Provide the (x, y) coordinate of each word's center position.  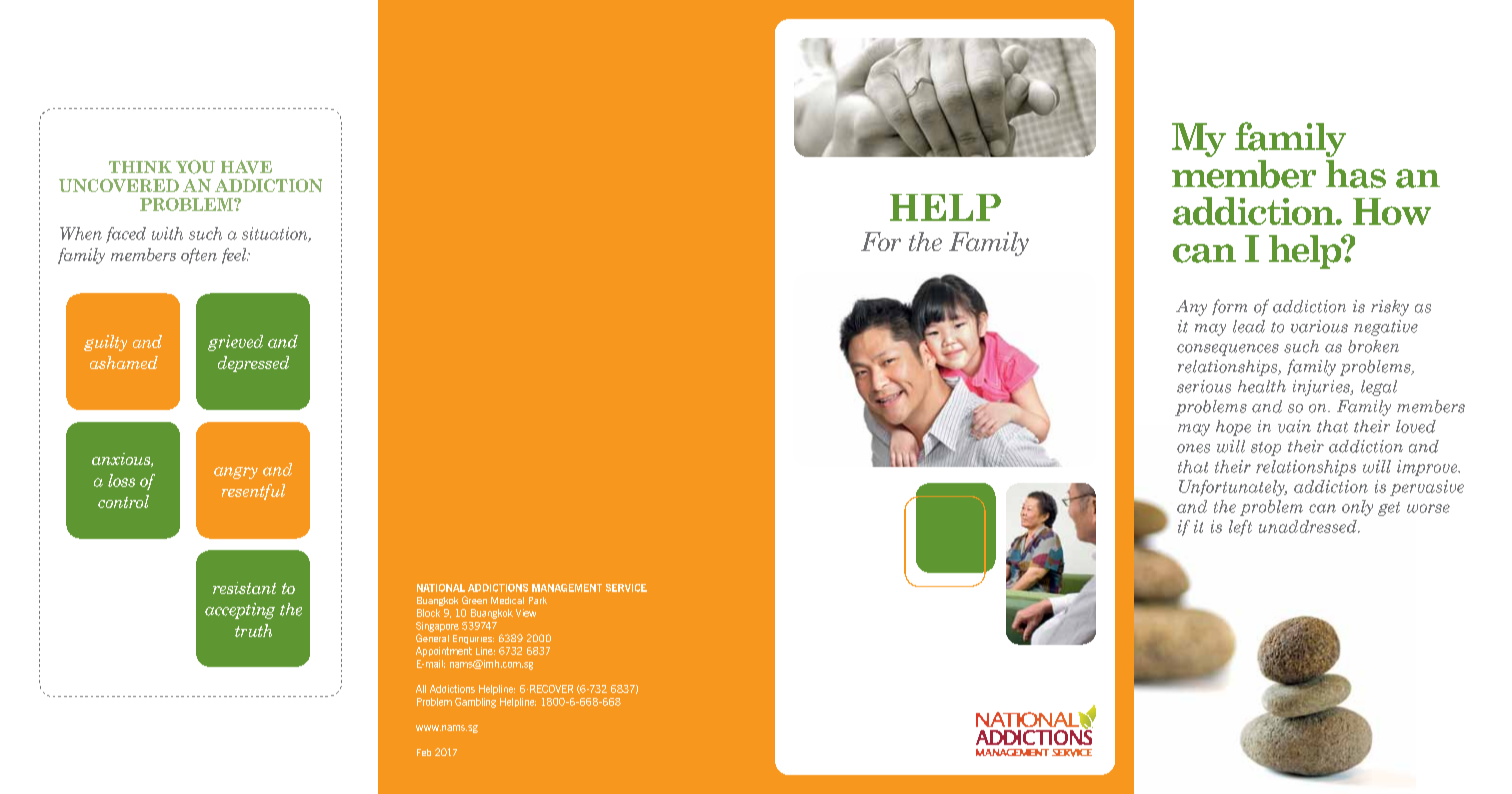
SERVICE (626, 588)
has (1356, 174)
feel (235, 256)
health (1262, 386)
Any (1191, 308)
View (526, 613)
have (246, 167)
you (195, 167)
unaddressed (1309, 526)
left (1240, 528)
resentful (253, 492)
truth (253, 630)
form (1229, 307)
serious (1204, 386)
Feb (424, 752)
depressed (253, 364)
